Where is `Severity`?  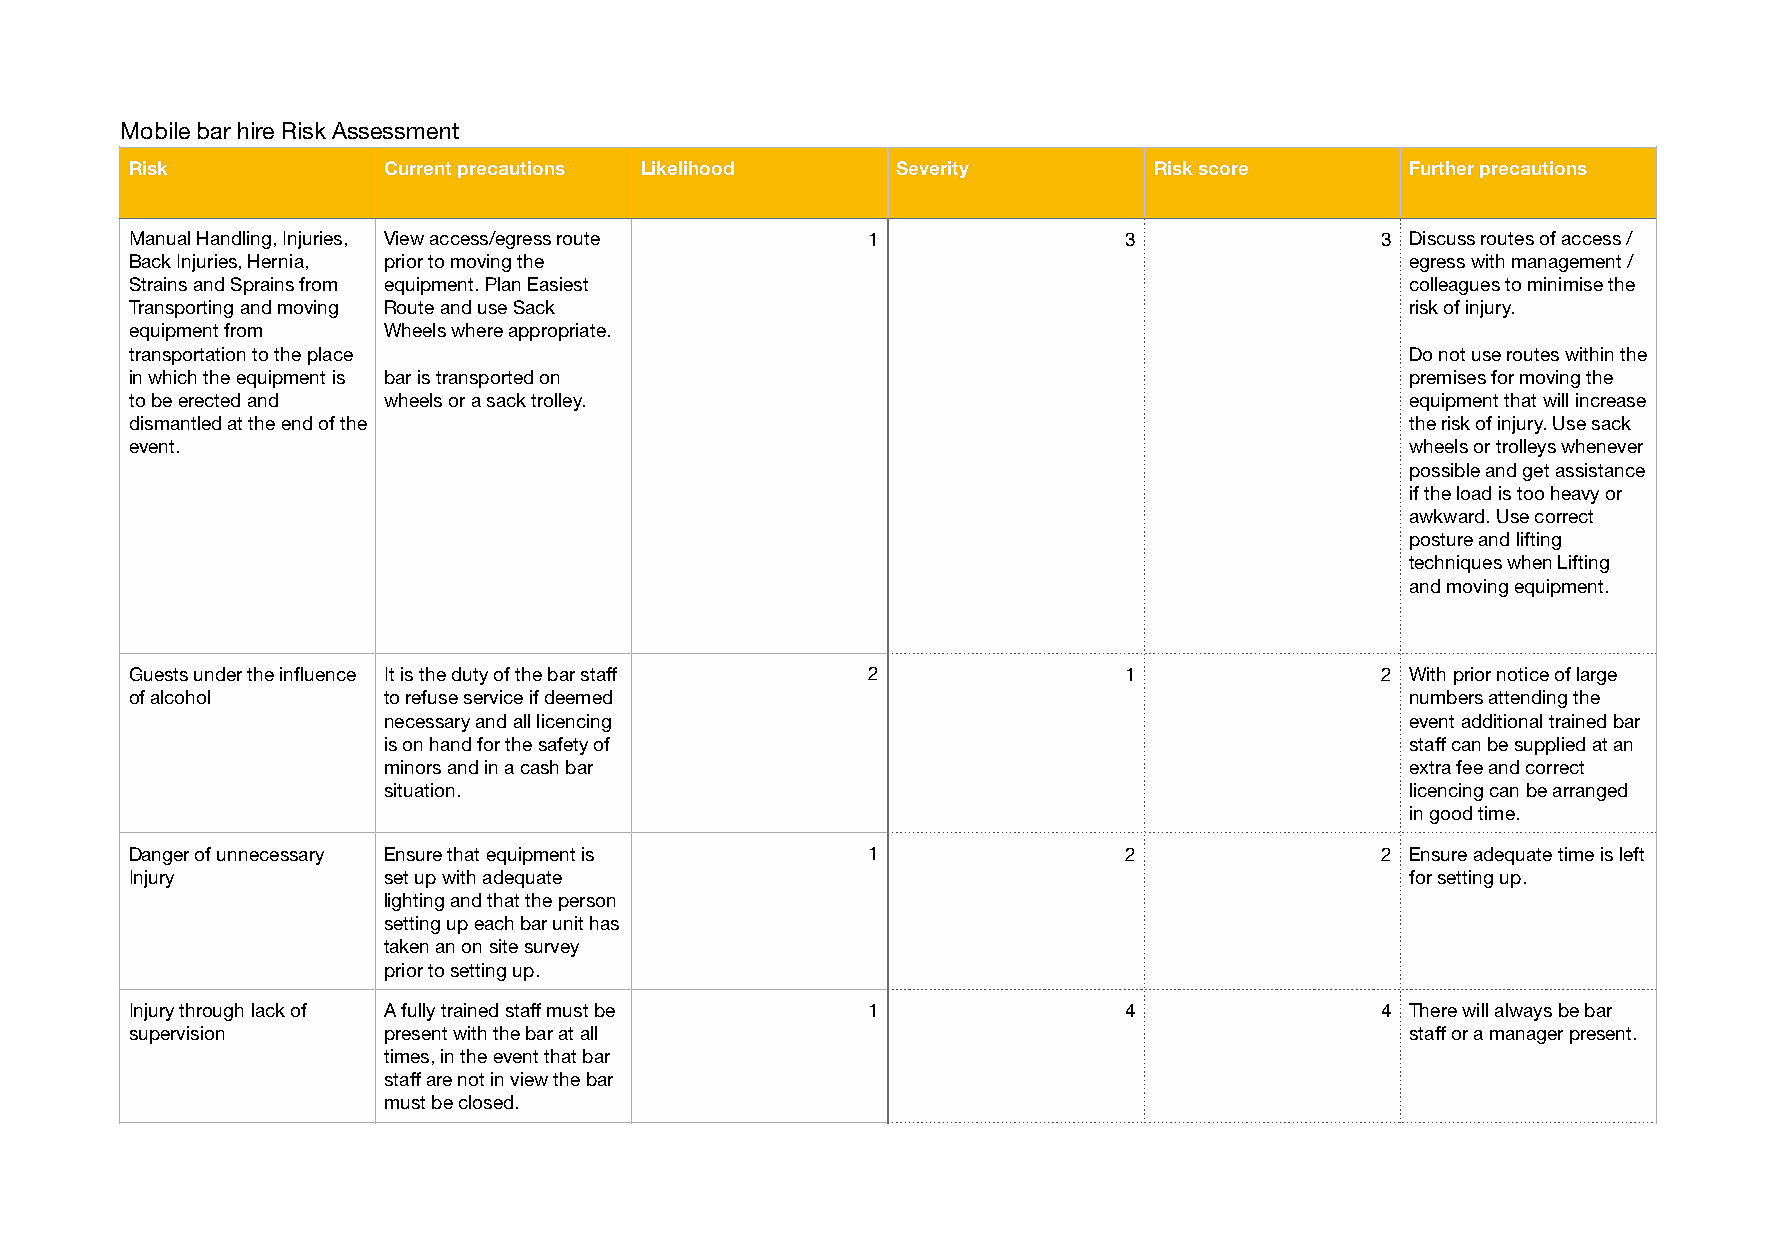
Severity is located at coordinates (932, 169).
